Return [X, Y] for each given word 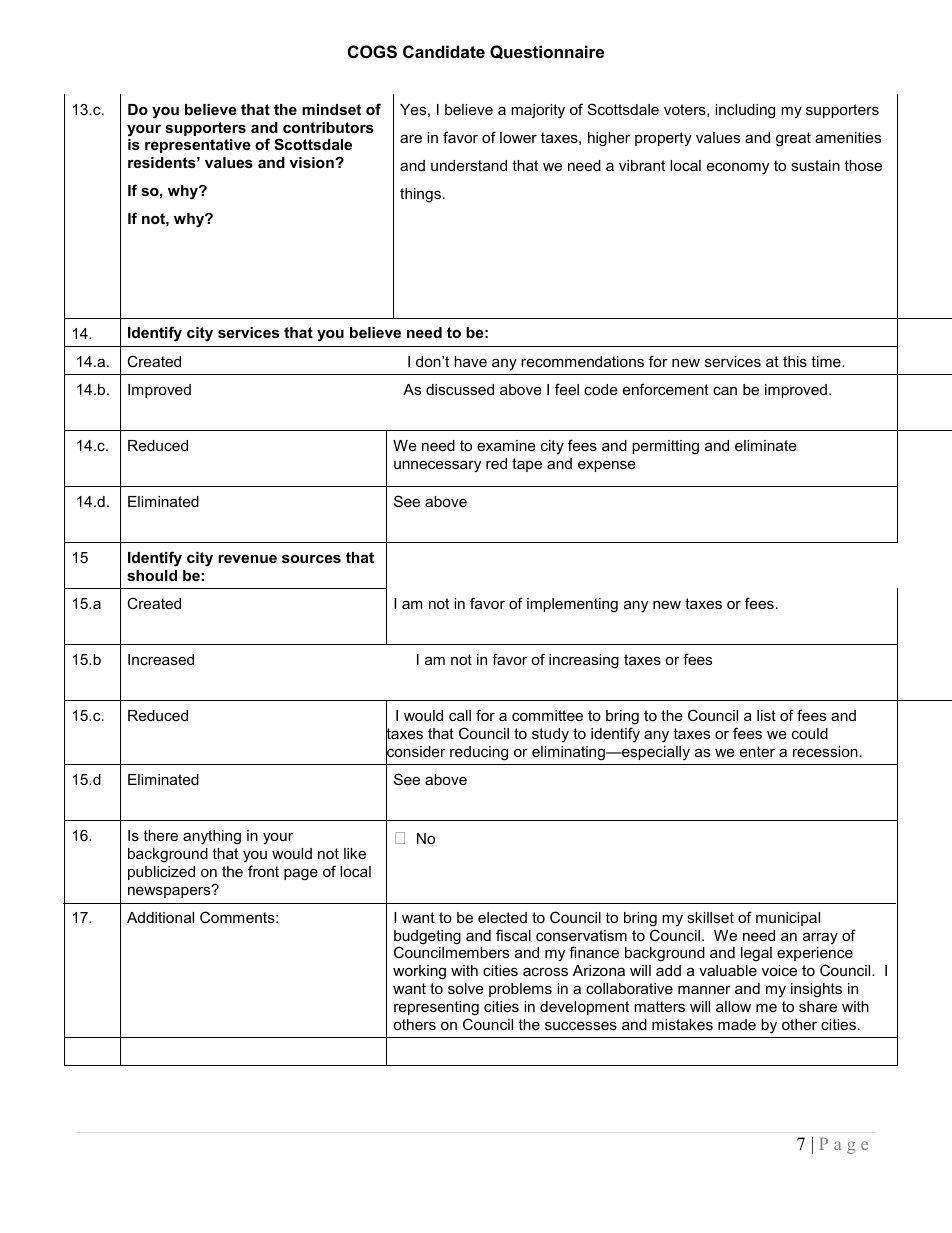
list [766, 715]
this [795, 361]
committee [547, 715]
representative [198, 146]
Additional [160, 917]
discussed [460, 389]
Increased [161, 659]
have [470, 361]
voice [779, 970]
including [745, 111]
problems [520, 990]
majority [538, 111]
